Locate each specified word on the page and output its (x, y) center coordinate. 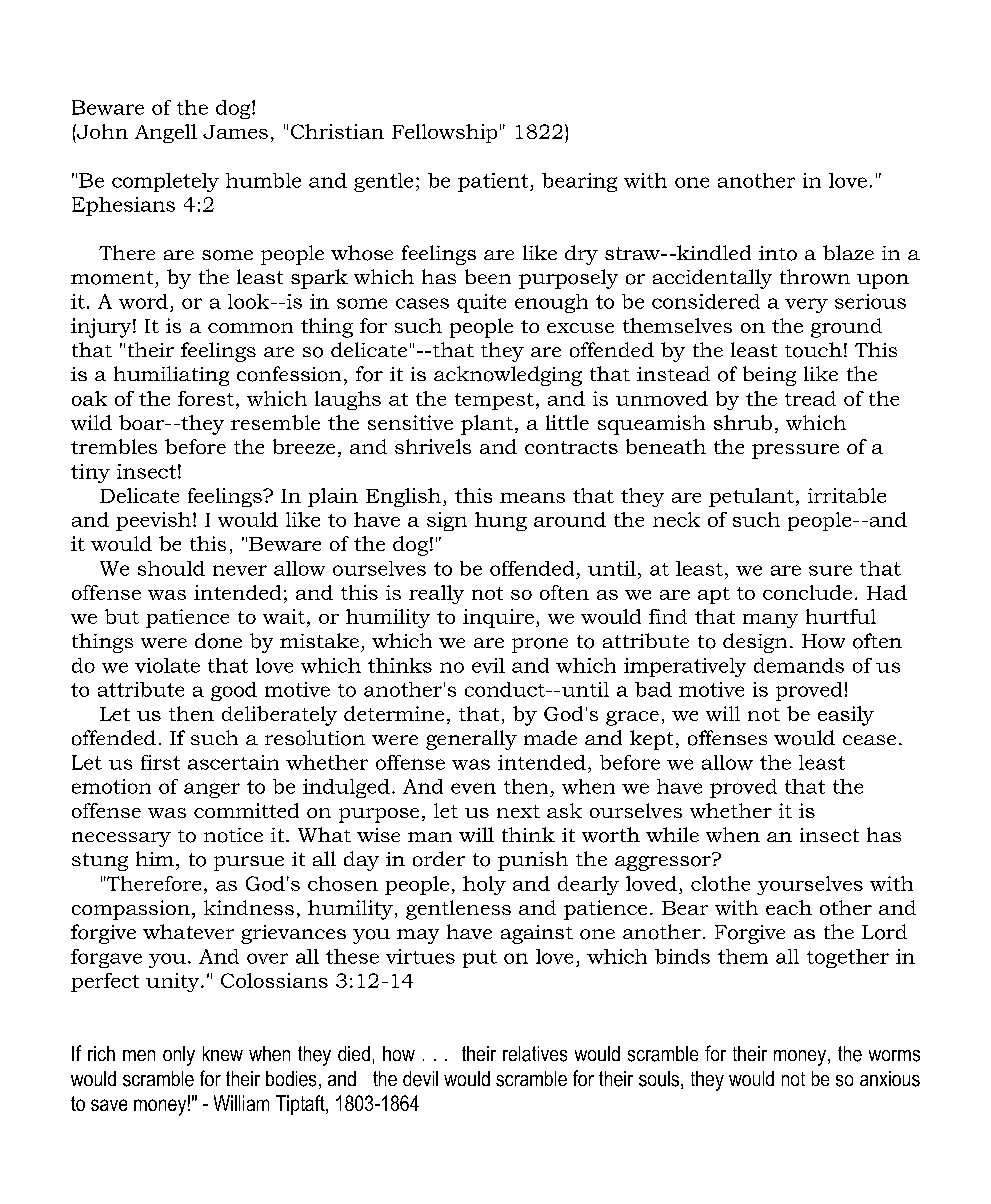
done (218, 641)
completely (165, 182)
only (179, 1056)
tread (810, 398)
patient (494, 182)
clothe (720, 883)
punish (533, 861)
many (770, 621)
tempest (494, 401)
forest (206, 398)
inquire (498, 618)
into (778, 253)
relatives (535, 1054)
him (155, 858)
